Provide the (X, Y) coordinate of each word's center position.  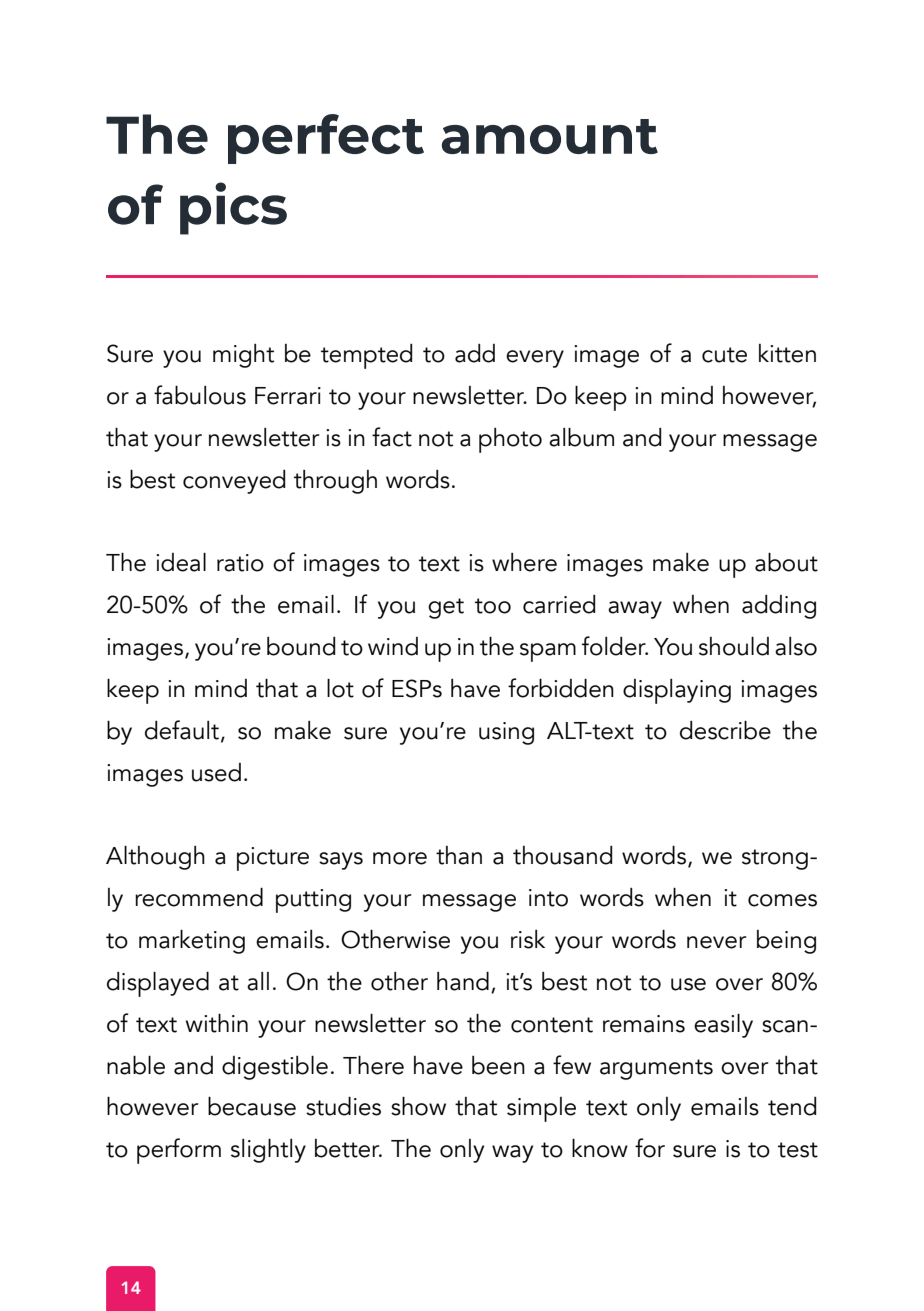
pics (233, 208)
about (786, 562)
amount (550, 136)
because (252, 1106)
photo (510, 440)
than (459, 855)
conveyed (234, 482)
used (216, 772)
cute (724, 355)
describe (725, 730)
